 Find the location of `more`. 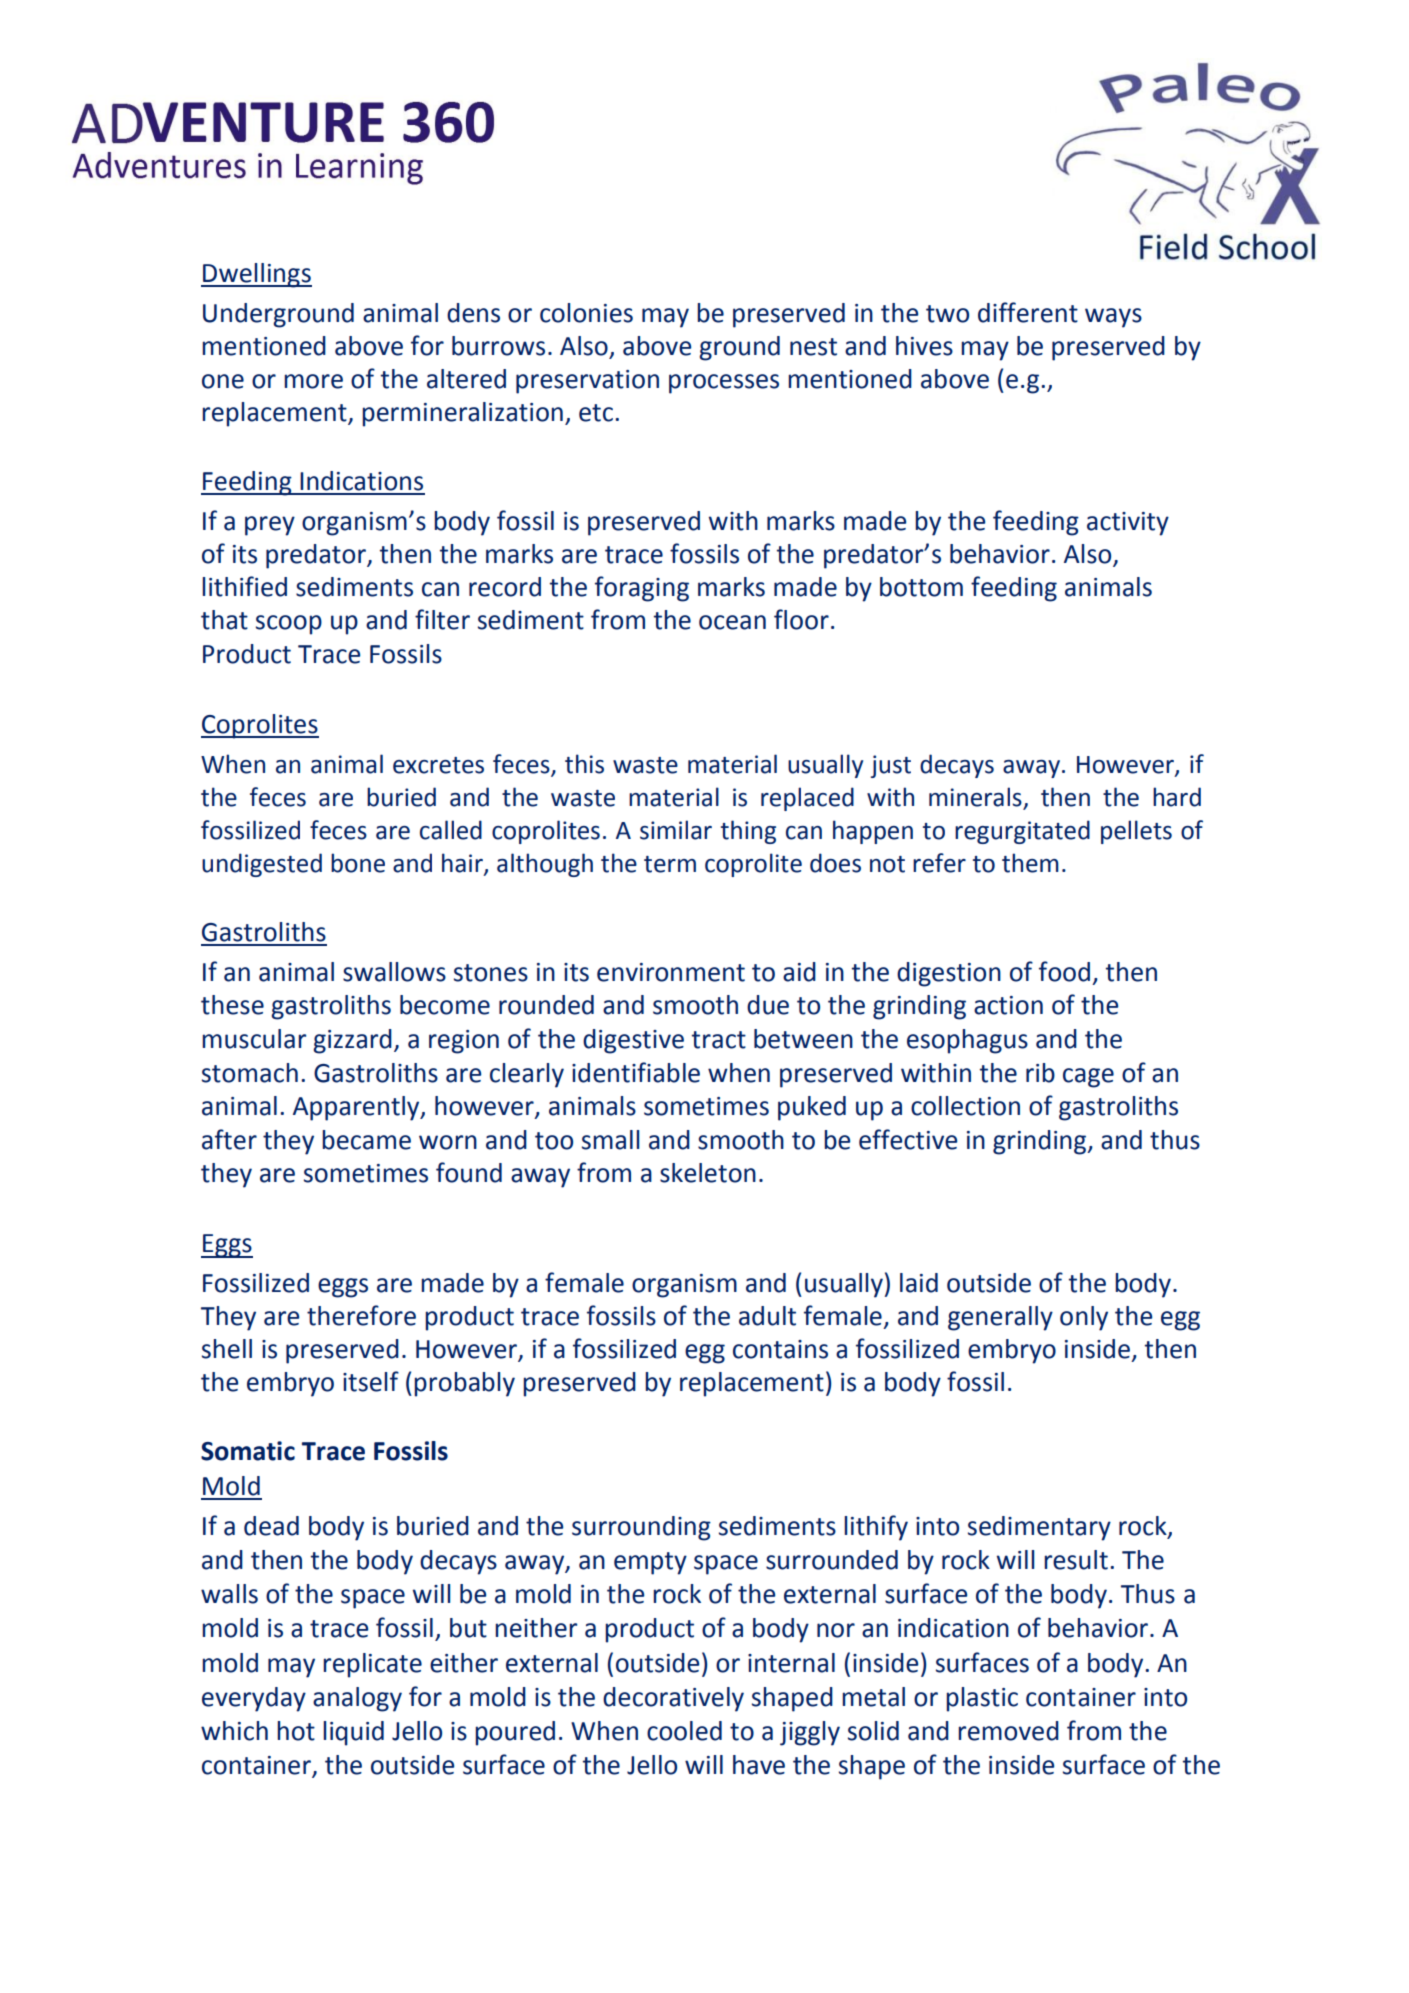

more is located at coordinates (313, 381).
